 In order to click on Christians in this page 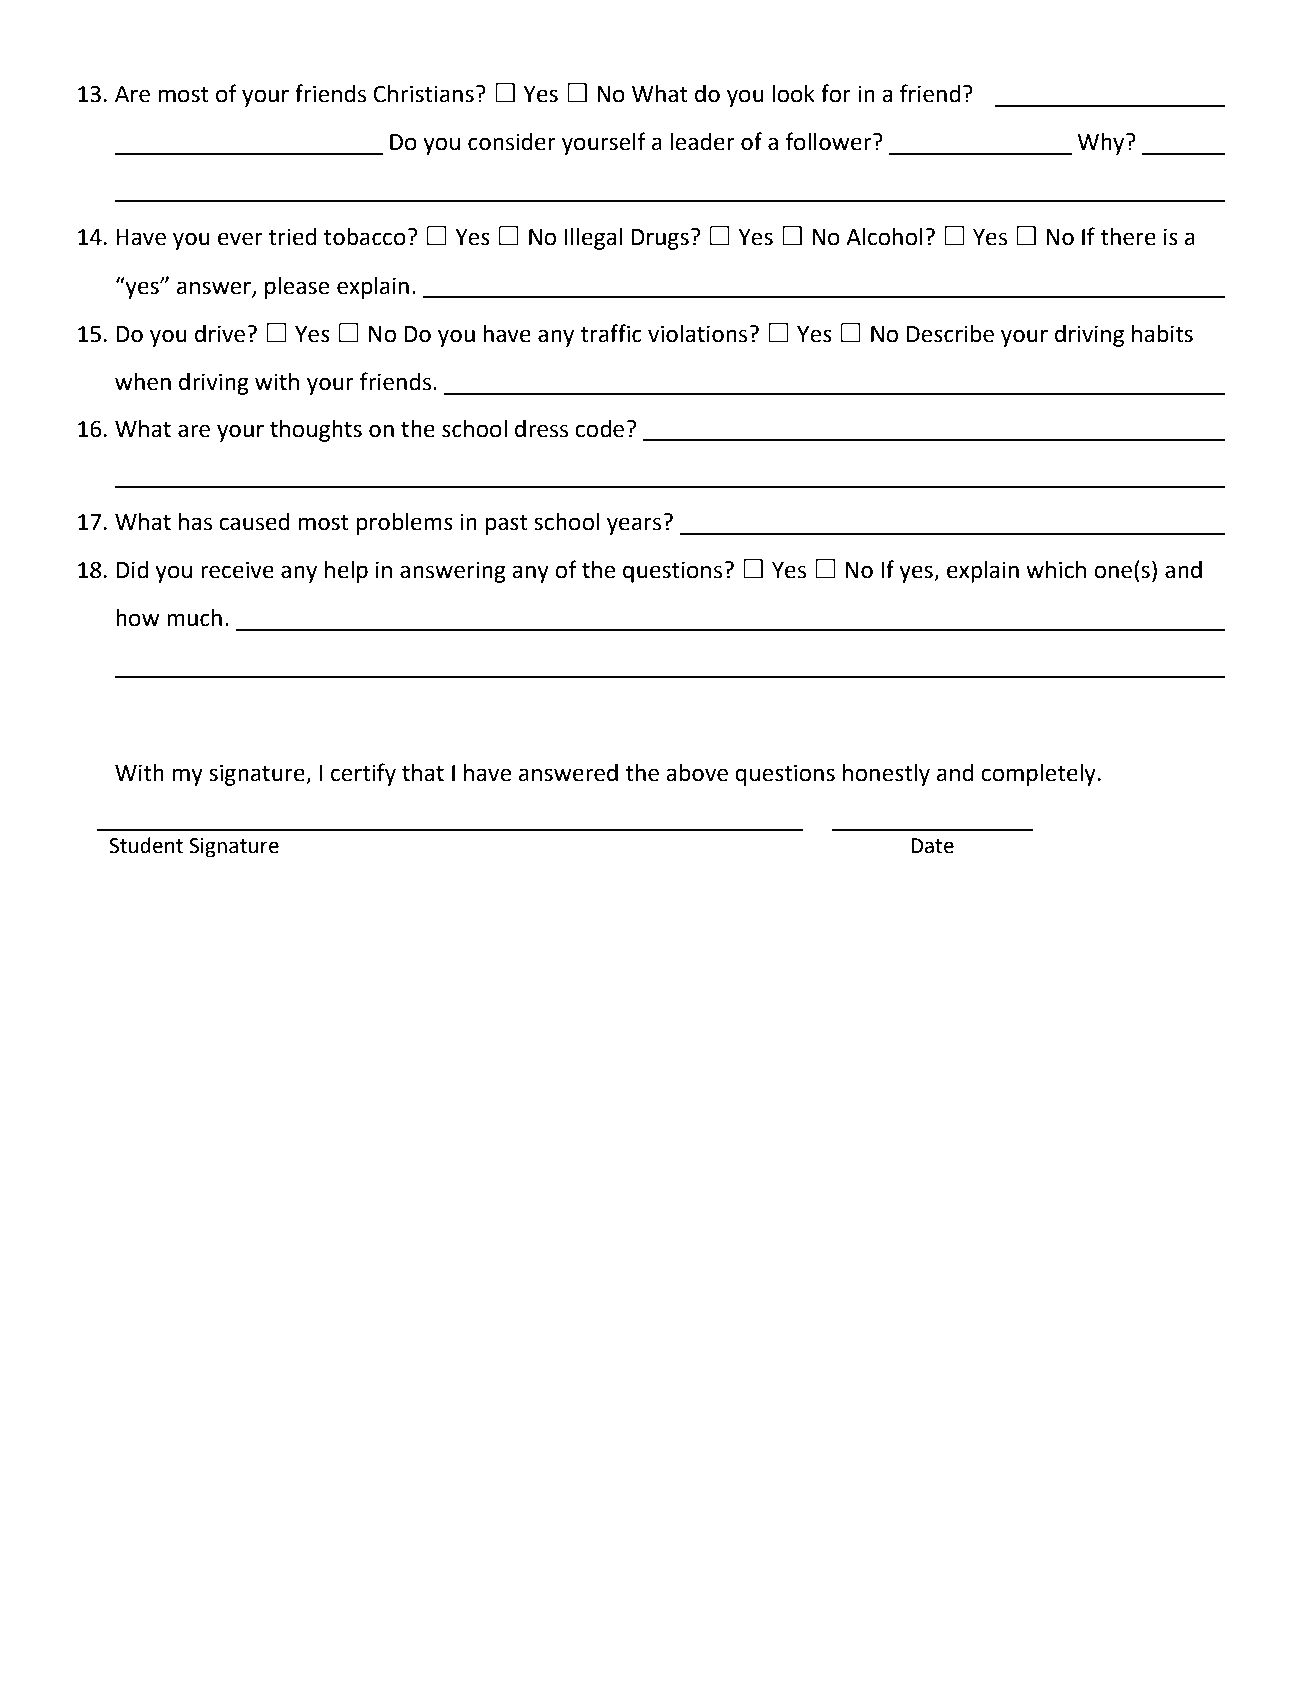, I will do `click(423, 94)`.
